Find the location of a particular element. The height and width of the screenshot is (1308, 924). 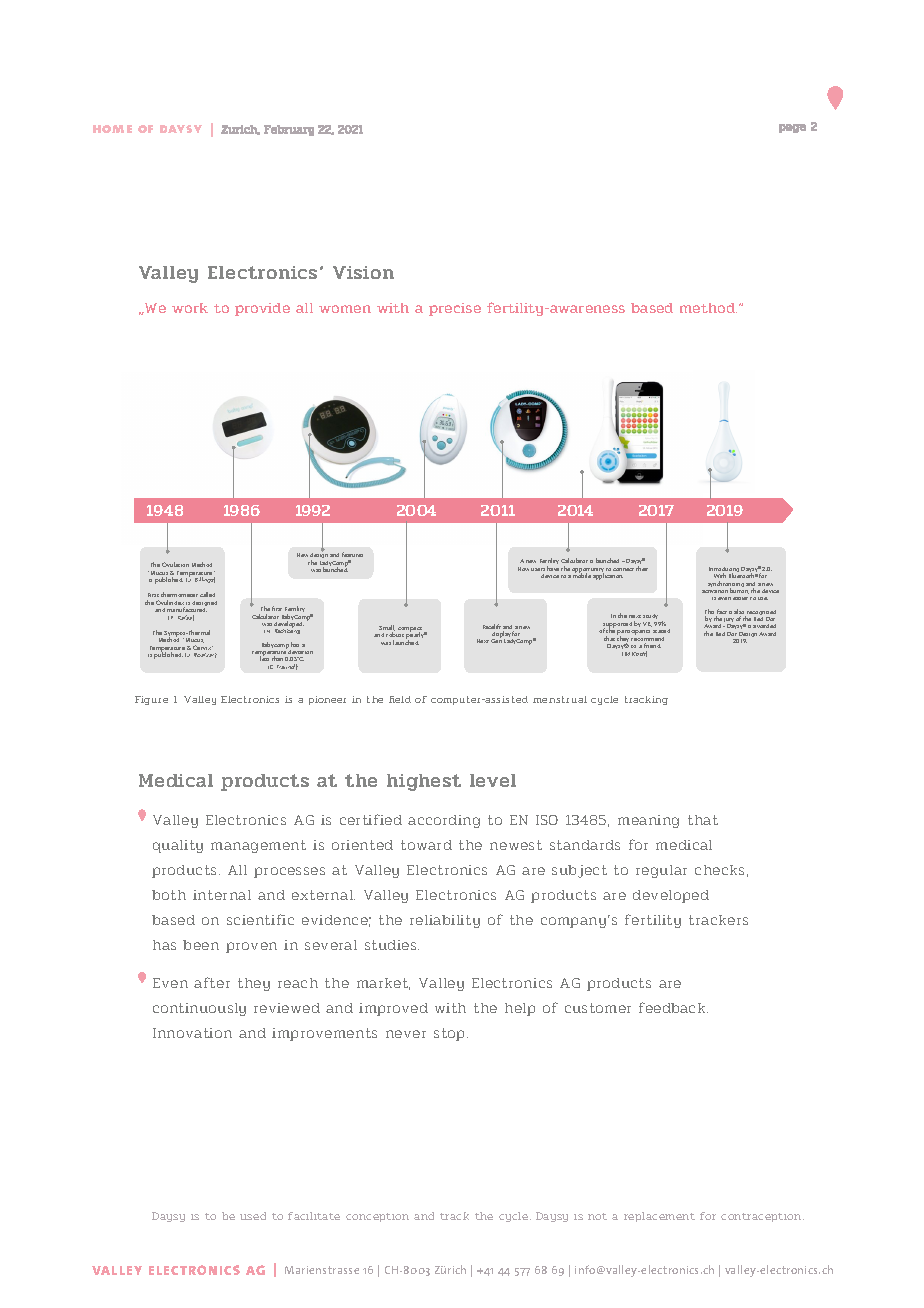

after is located at coordinates (212, 982).
